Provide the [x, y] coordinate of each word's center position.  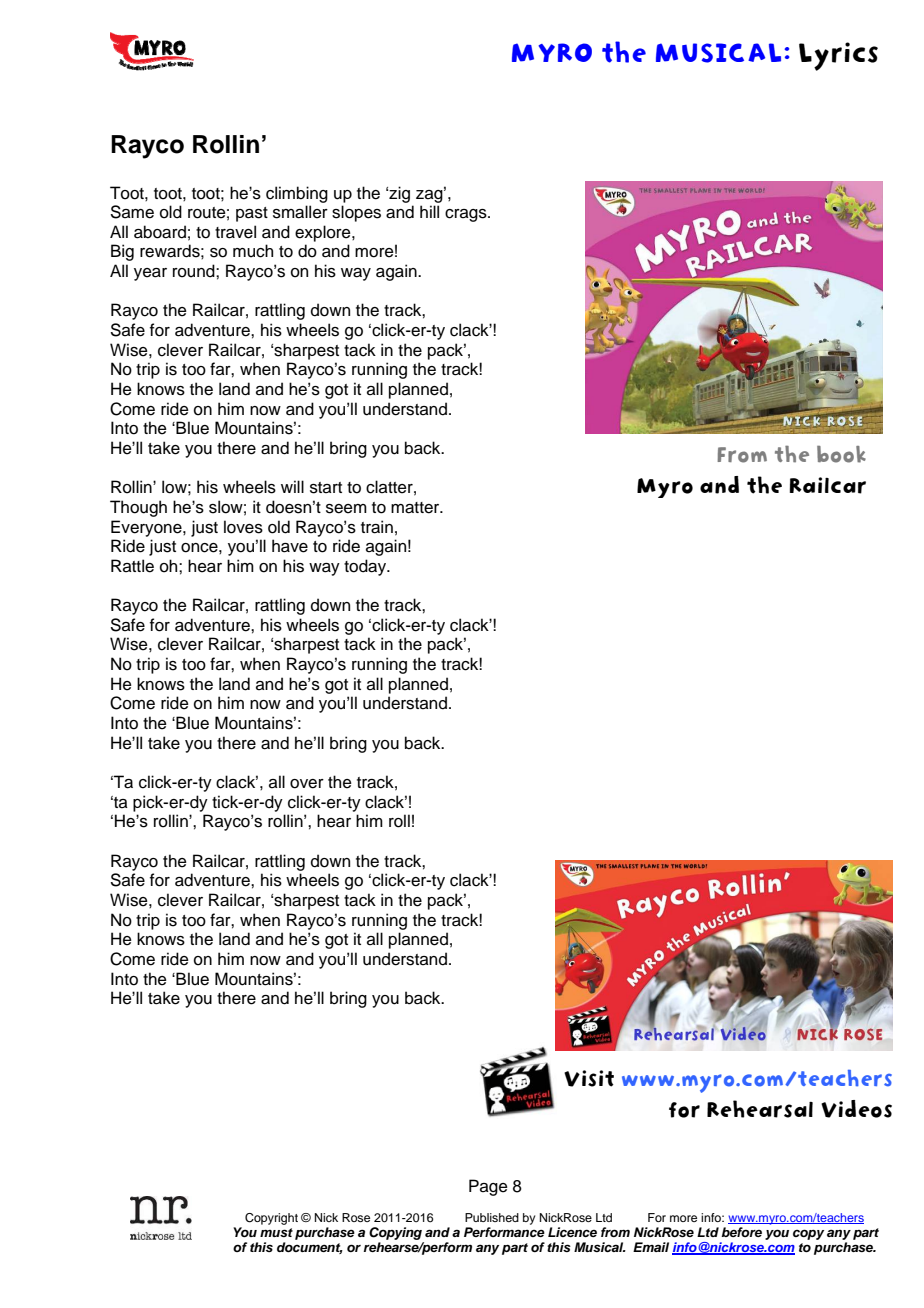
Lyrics [838, 56]
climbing [297, 194]
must [276, 1232]
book [841, 454]
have [290, 546]
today [366, 567]
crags [467, 215]
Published [492, 1217]
